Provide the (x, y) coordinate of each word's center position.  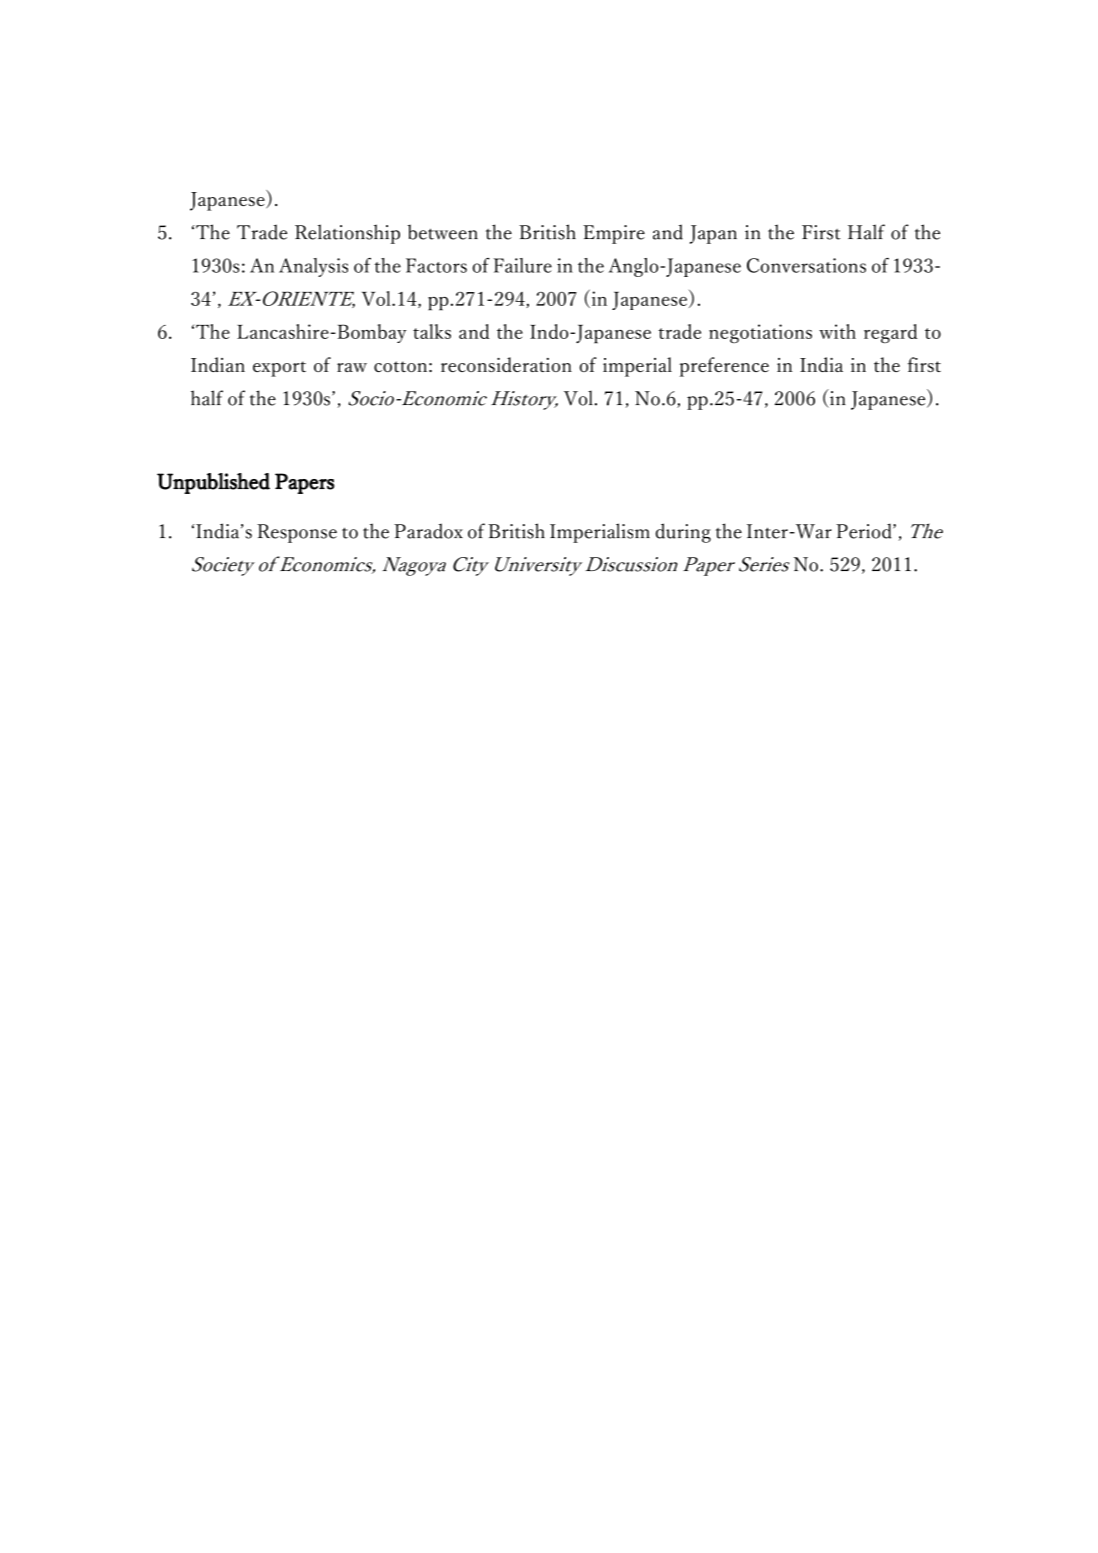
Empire (614, 234)
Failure (522, 265)
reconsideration (506, 364)
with (837, 331)
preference (724, 367)
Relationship (347, 234)
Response (297, 533)
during (683, 533)
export (279, 369)
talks (432, 331)
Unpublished (213, 483)
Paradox (428, 531)
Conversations (806, 265)
